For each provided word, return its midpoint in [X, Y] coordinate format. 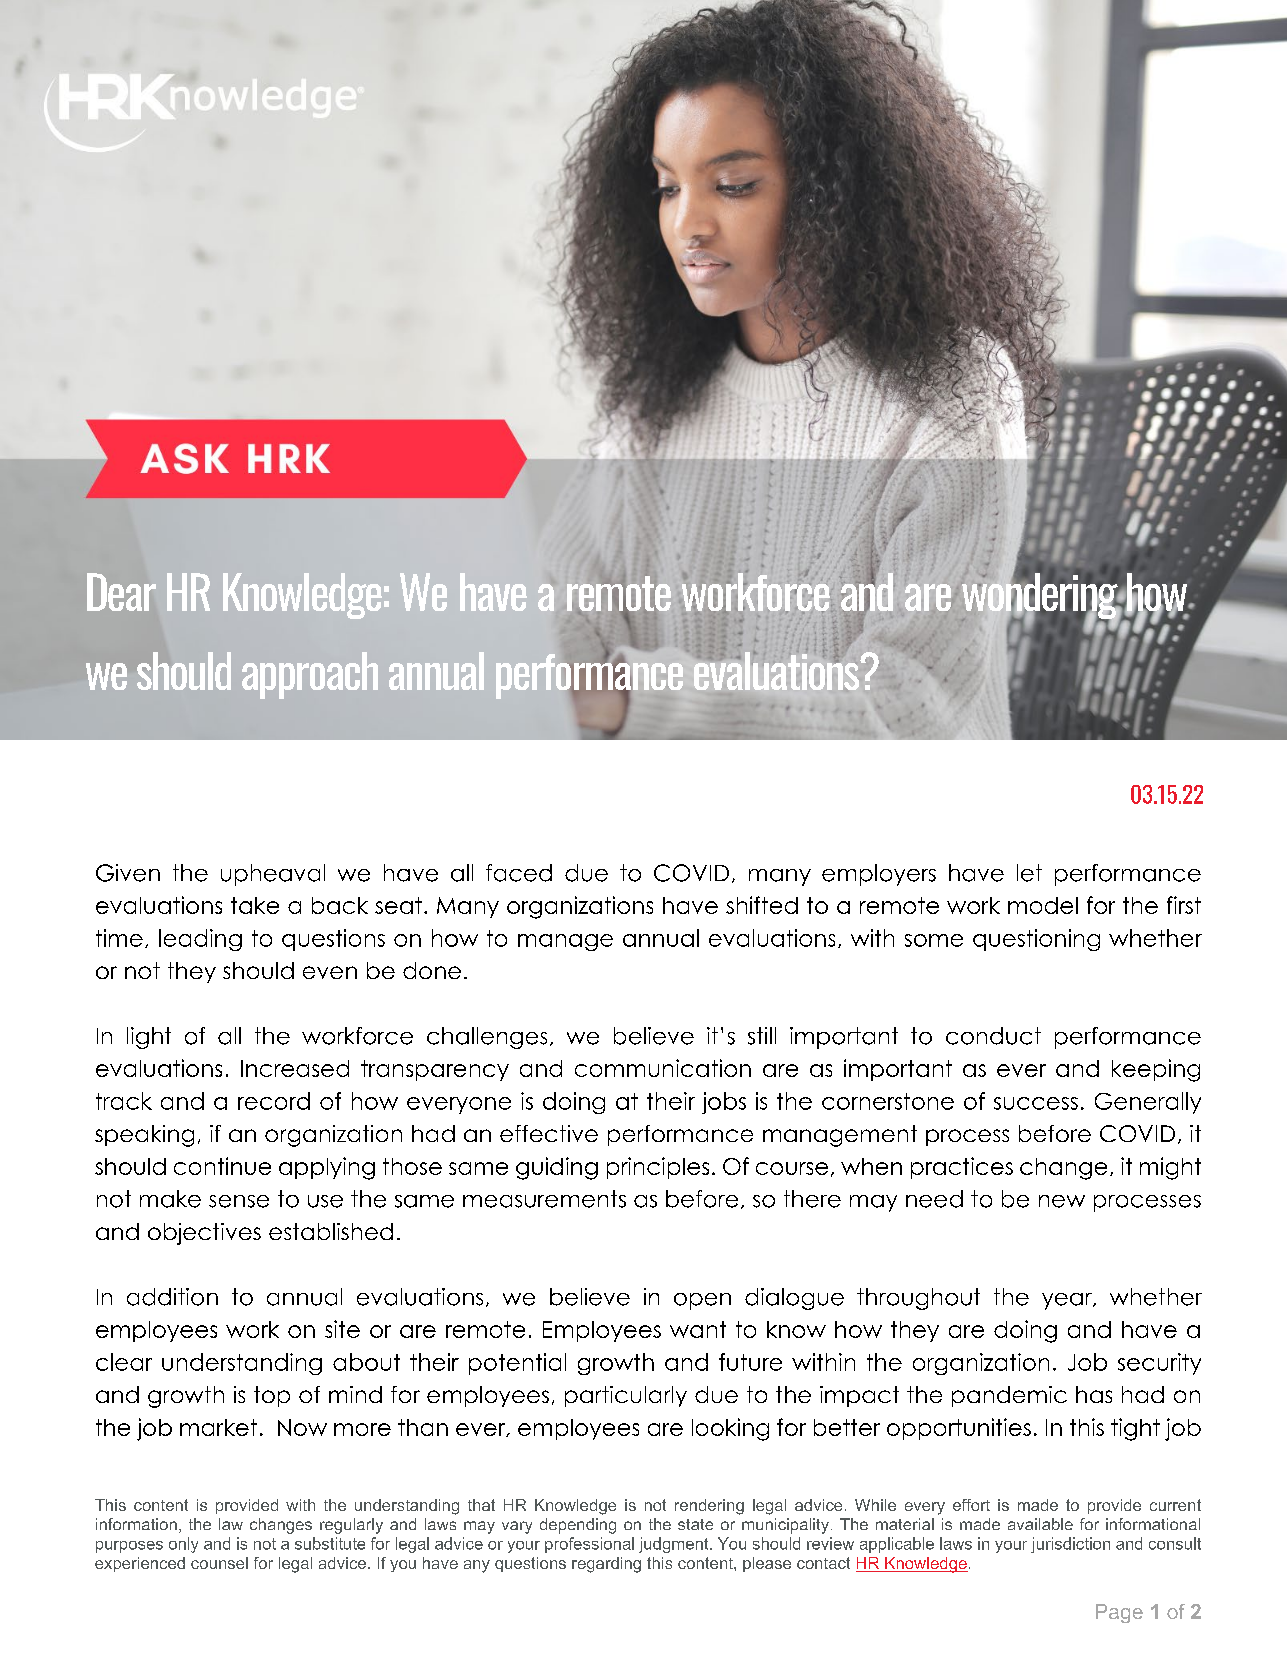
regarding [606, 1565]
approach [310, 675]
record [274, 1101]
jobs [724, 1103]
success [1036, 1103]
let [1029, 873]
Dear [121, 592]
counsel [219, 1563]
